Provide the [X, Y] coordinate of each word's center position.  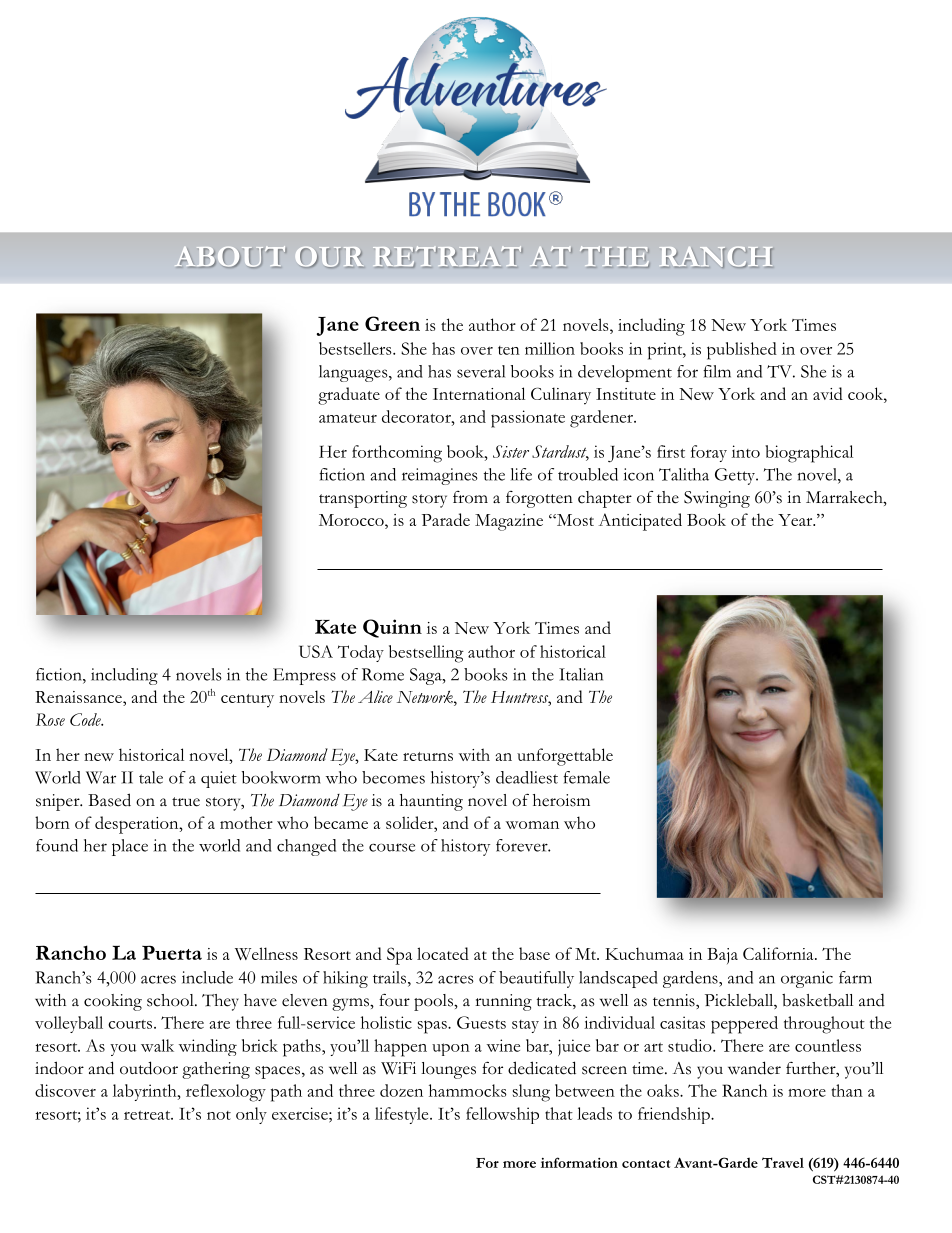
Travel [783, 1162]
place [130, 847]
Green [392, 323]
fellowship [502, 1115]
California [779, 953]
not [219, 1115]
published [742, 351]
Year [796, 520]
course [392, 847]
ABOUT [230, 257]
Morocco [352, 520]
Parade [446, 519]
